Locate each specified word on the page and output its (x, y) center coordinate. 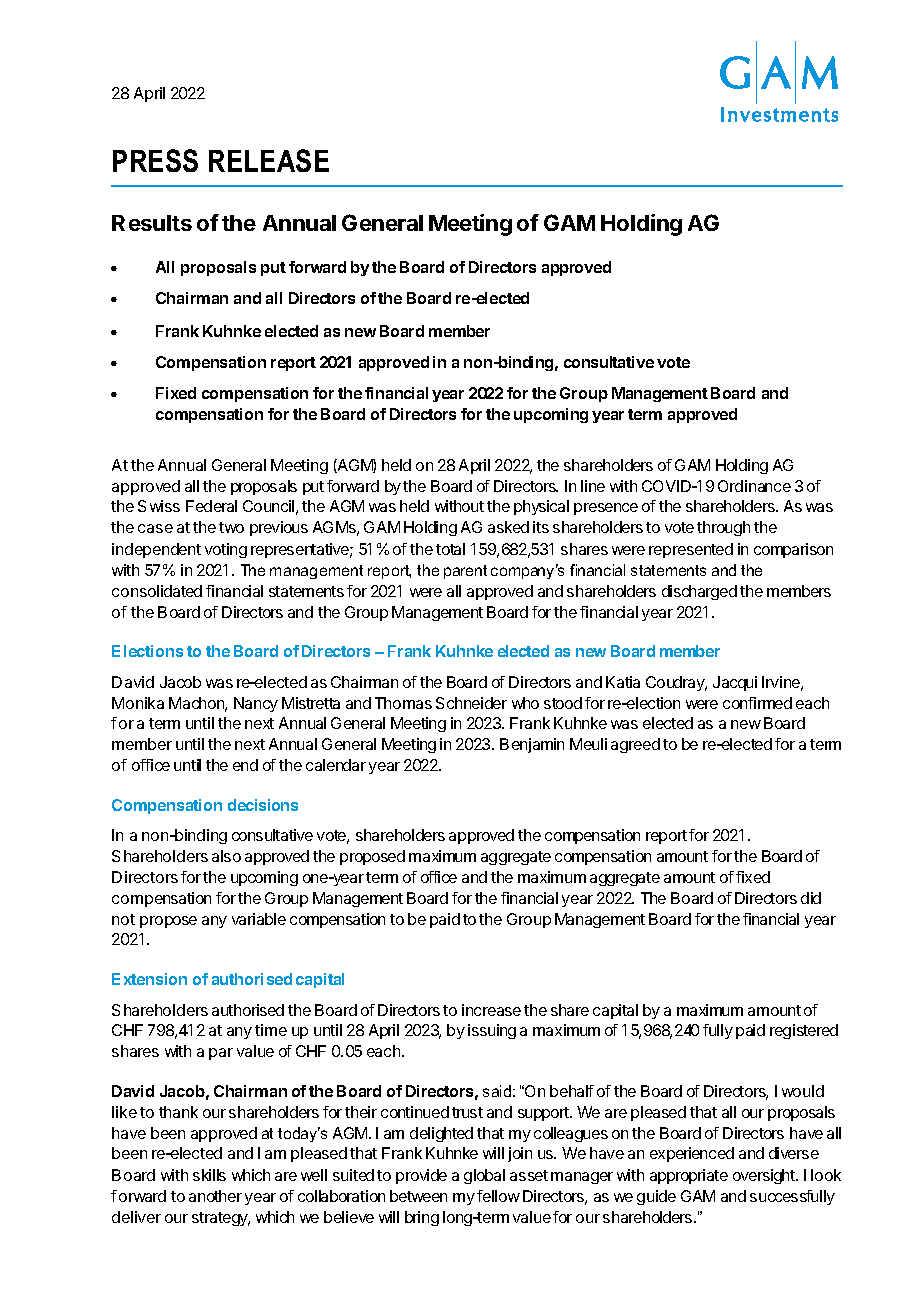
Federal (211, 506)
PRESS (155, 160)
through (723, 528)
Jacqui (735, 683)
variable (259, 919)
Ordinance (754, 486)
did (811, 898)
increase (491, 1010)
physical (541, 507)
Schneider (471, 703)
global (484, 1176)
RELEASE (269, 160)
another (215, 1196)
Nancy (256, 704)
